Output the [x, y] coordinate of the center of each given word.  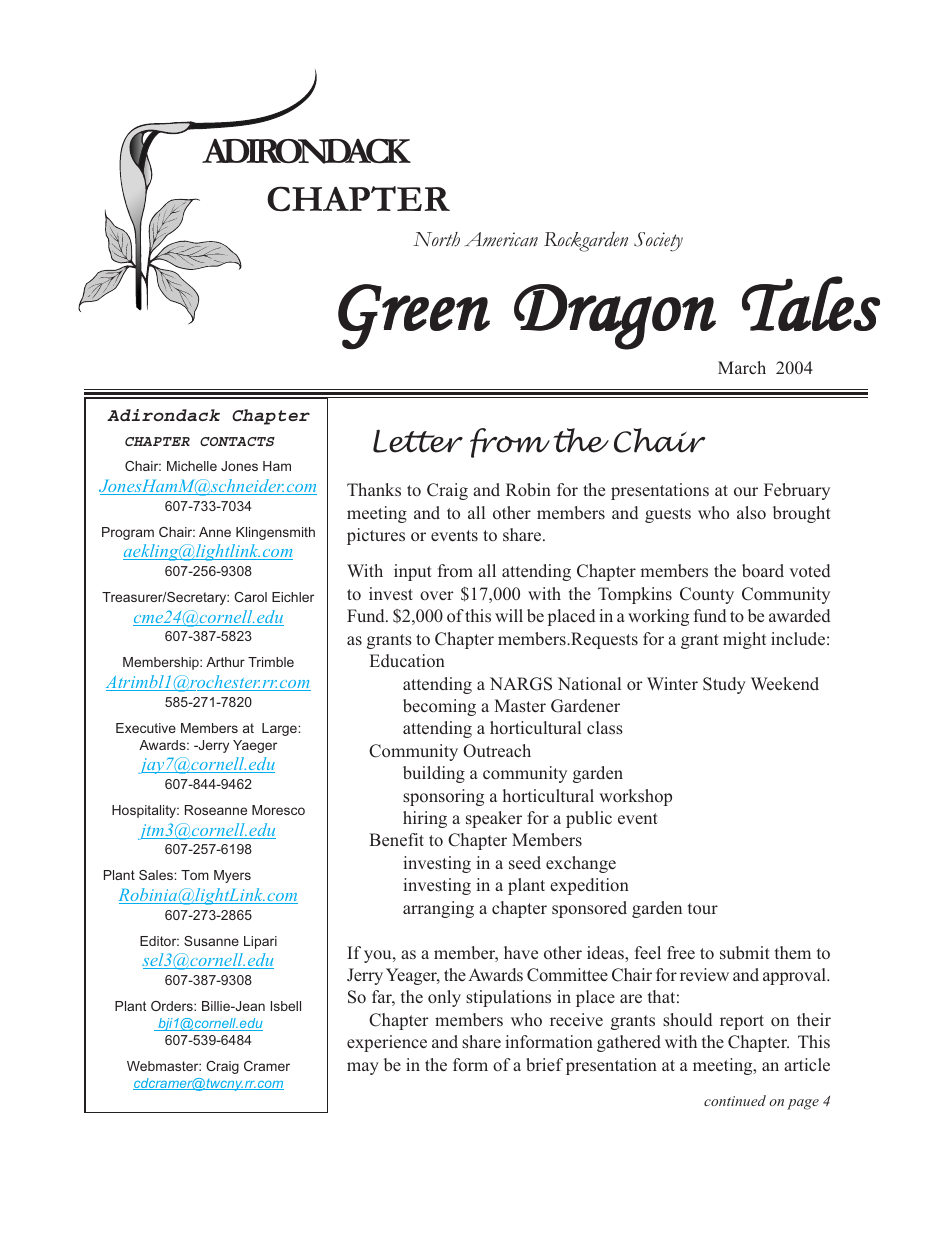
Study [724, 685]
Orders [173, 1006]
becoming [439, 707]
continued [735, 1100]
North [436, 239]
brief [544, 1064]
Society [658, 242]
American [501, 239]
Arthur [225, 662]
